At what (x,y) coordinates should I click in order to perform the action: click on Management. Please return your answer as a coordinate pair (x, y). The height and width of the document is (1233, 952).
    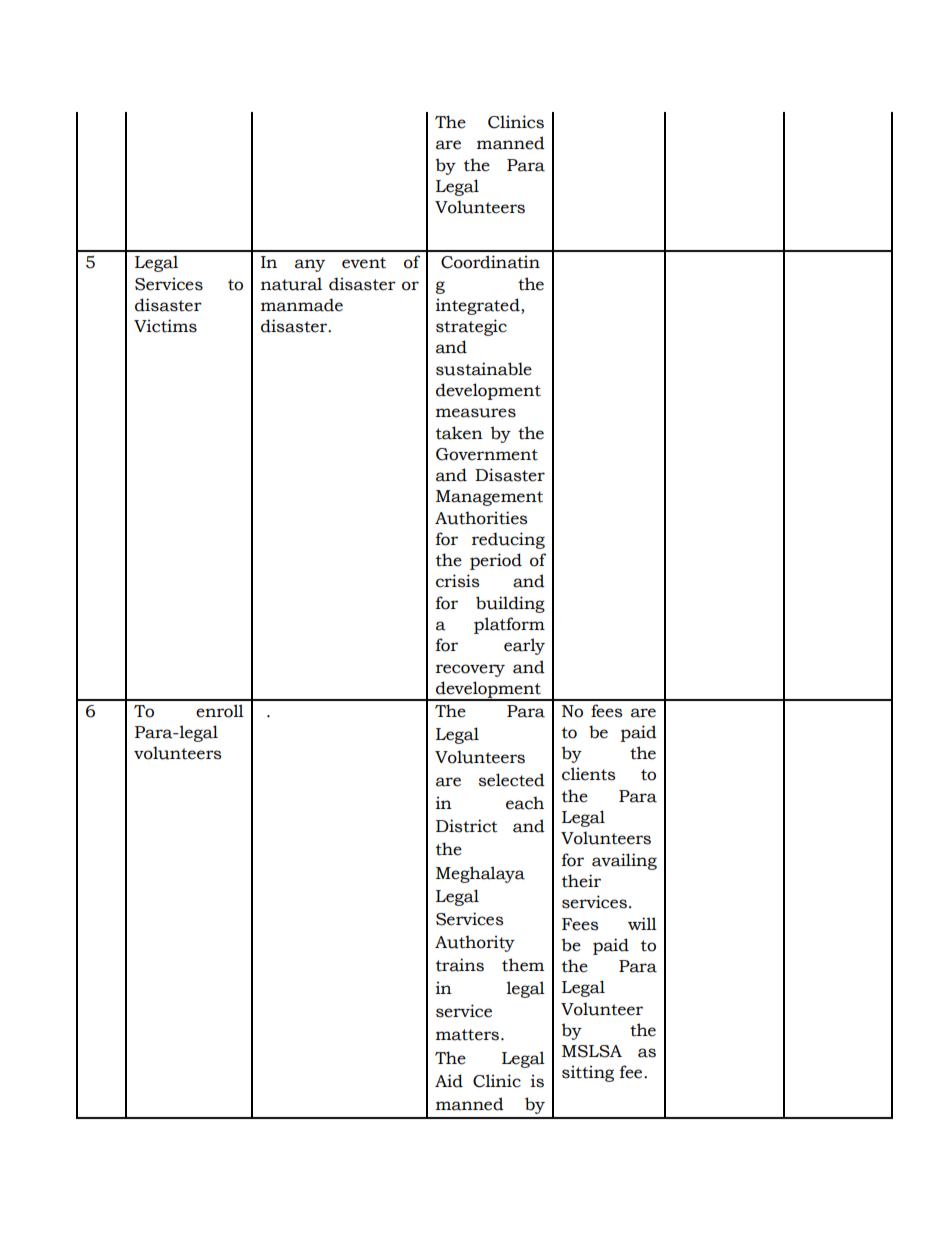
    Looking at the image, I should click on (489, 498).
